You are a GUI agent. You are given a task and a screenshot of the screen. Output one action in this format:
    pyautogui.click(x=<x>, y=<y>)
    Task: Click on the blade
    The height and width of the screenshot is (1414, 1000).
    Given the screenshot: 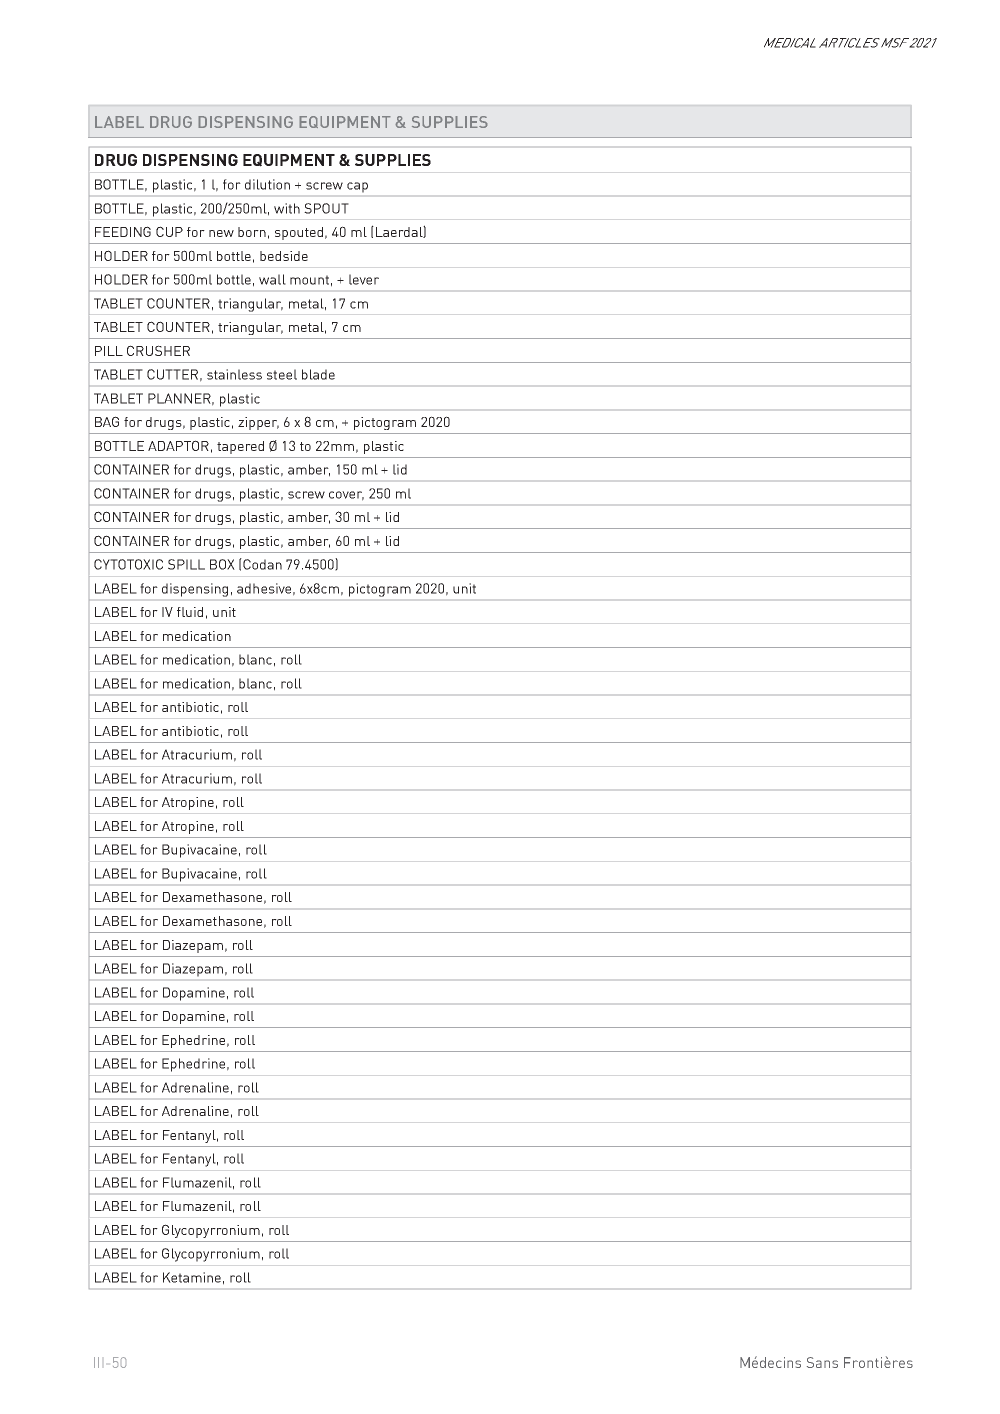 What is the action you would take?
    pyautogui.click(x=318, y=374)
